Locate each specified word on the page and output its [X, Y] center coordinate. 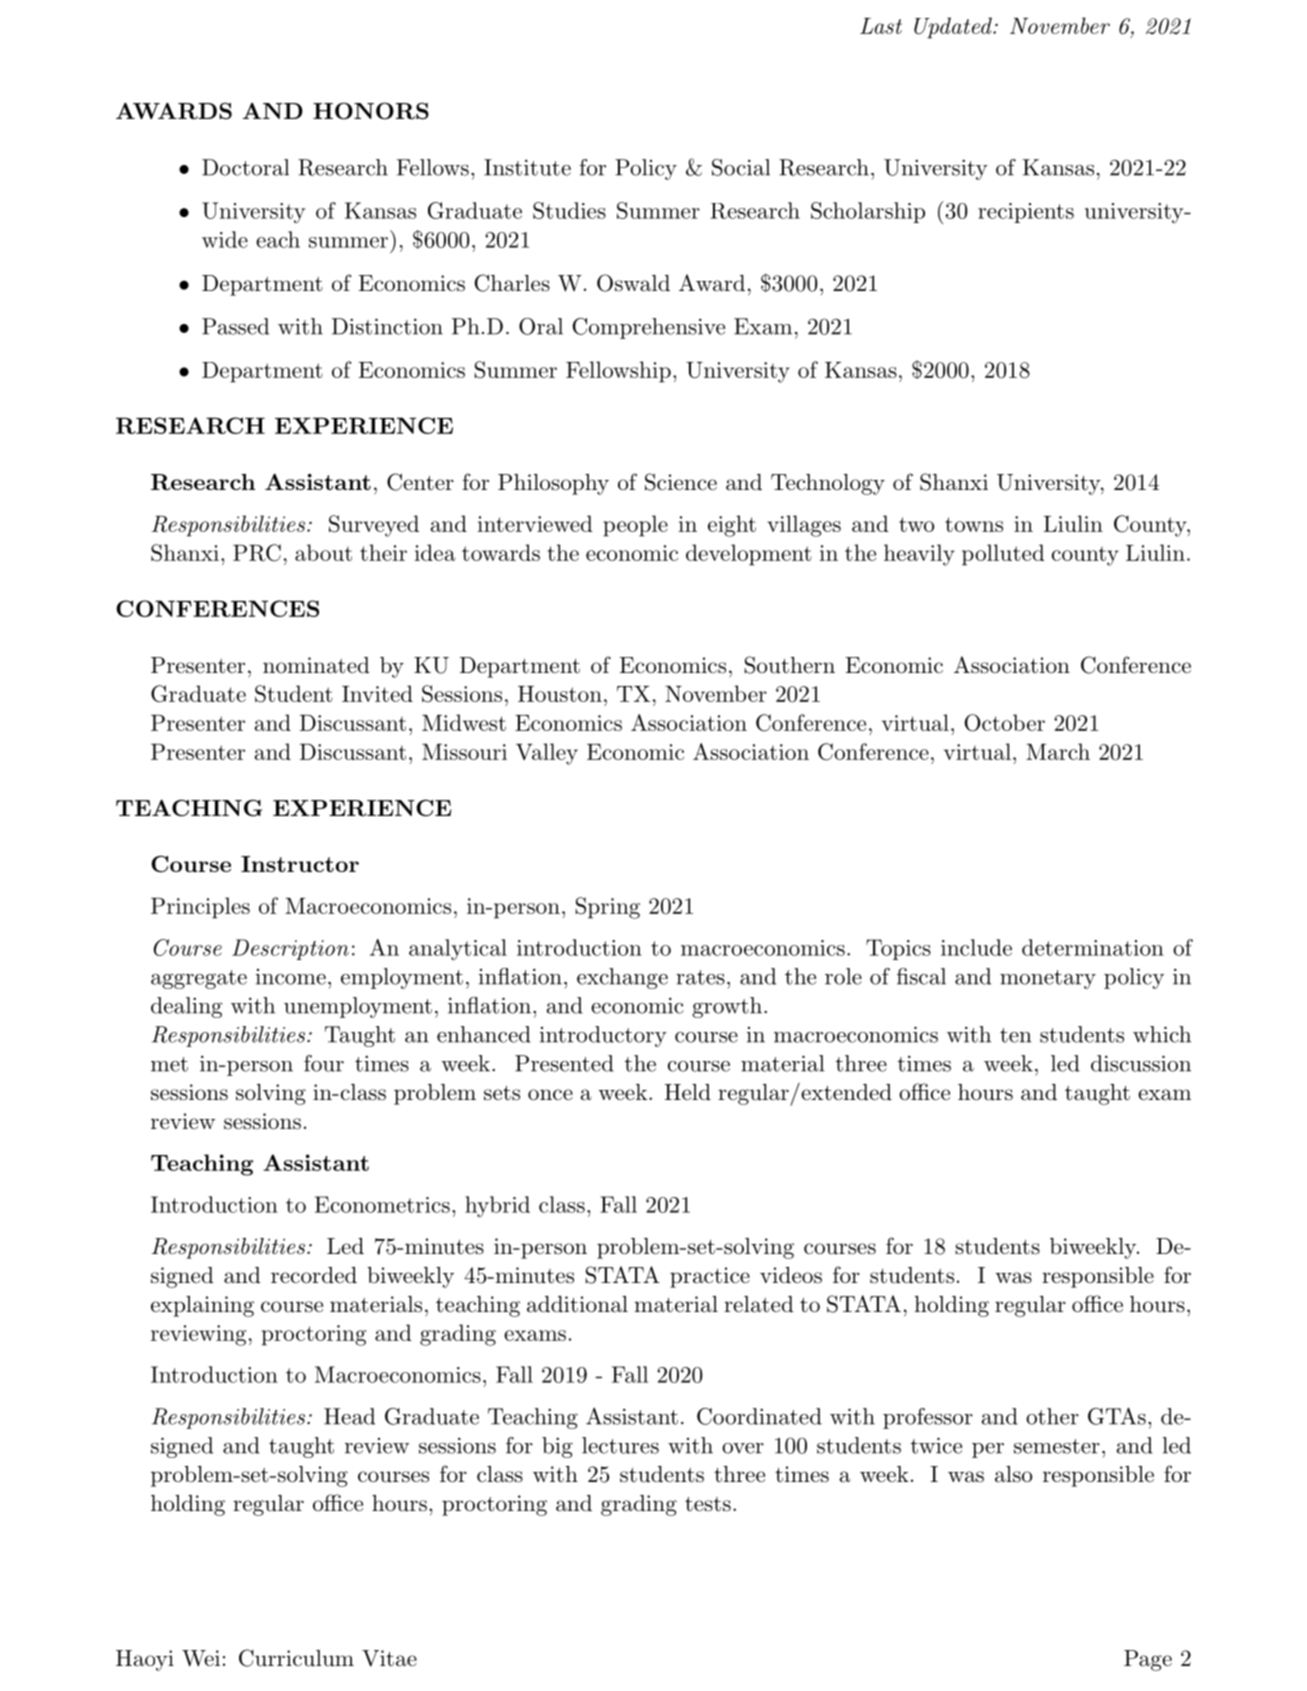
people [635, 526]
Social [741, 167]
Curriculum [296, 1658]
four [324, 1063]
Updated [954, 28]
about [323, 552]
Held [688, 1092]
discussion [1141, 1063]
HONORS [371, 111]
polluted [1003, 555]
